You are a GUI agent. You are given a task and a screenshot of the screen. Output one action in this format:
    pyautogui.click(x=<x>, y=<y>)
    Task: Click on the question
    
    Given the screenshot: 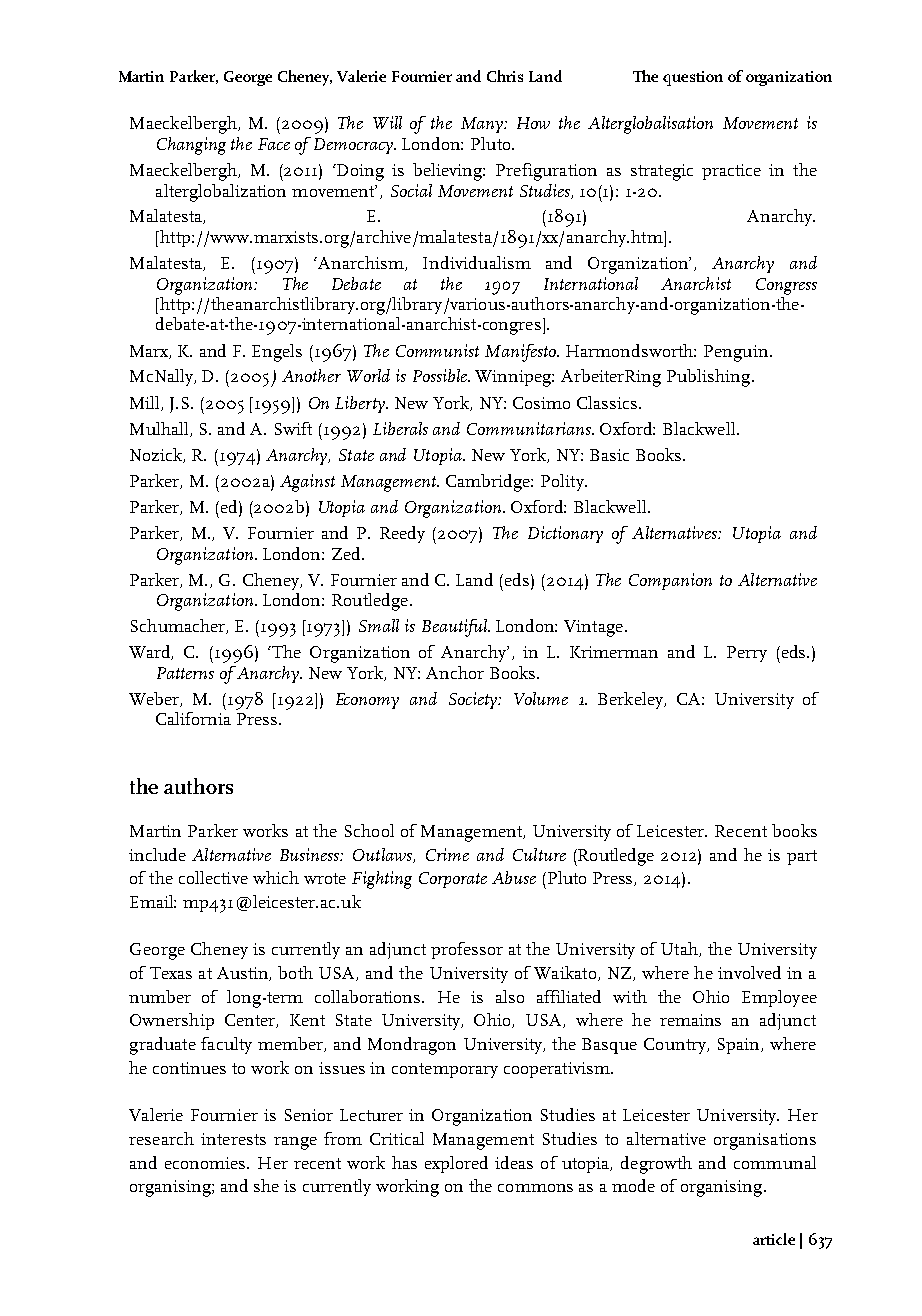 What is the action you would take?
    pyautogui.click(x=693, y=78)
